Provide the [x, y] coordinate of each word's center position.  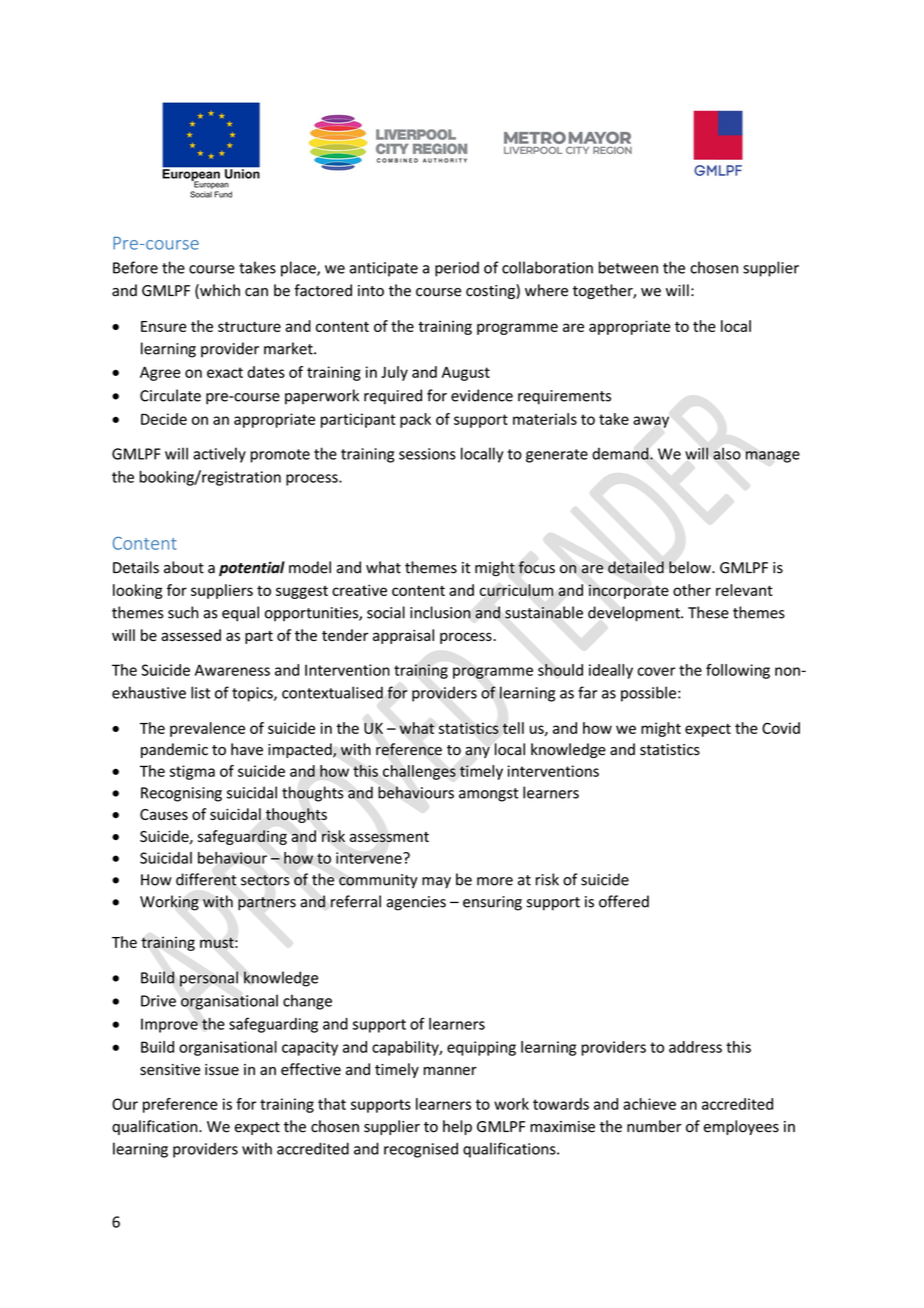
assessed [191, 635]
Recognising [181, 794]
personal [209, 979]
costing [491, 291]
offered [624, 901]
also [727, 454]
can [256, 292]
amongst [489, 795]
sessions [427, 454]
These [708, 612]
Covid [781, 728]
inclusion [440, 612]
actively [219, 455]
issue [222, 1070]
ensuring [492, 903]
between [628, 267]
